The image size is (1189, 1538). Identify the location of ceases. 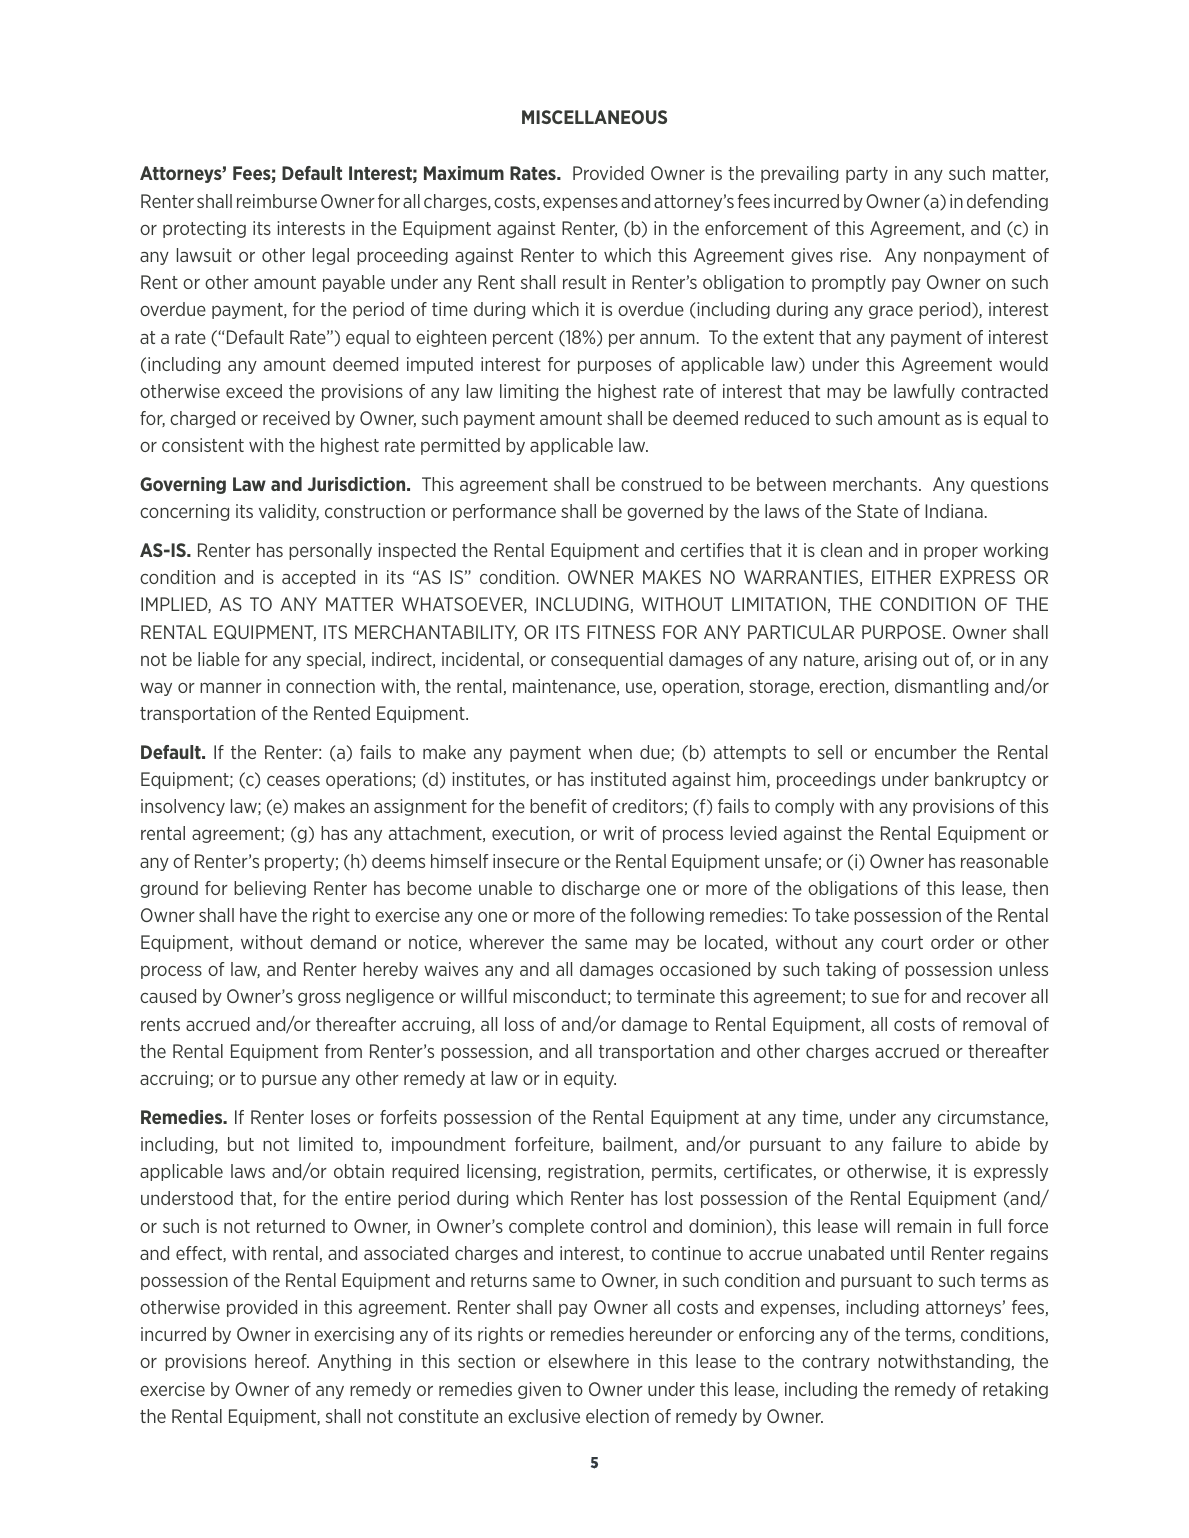
(293, 780).
